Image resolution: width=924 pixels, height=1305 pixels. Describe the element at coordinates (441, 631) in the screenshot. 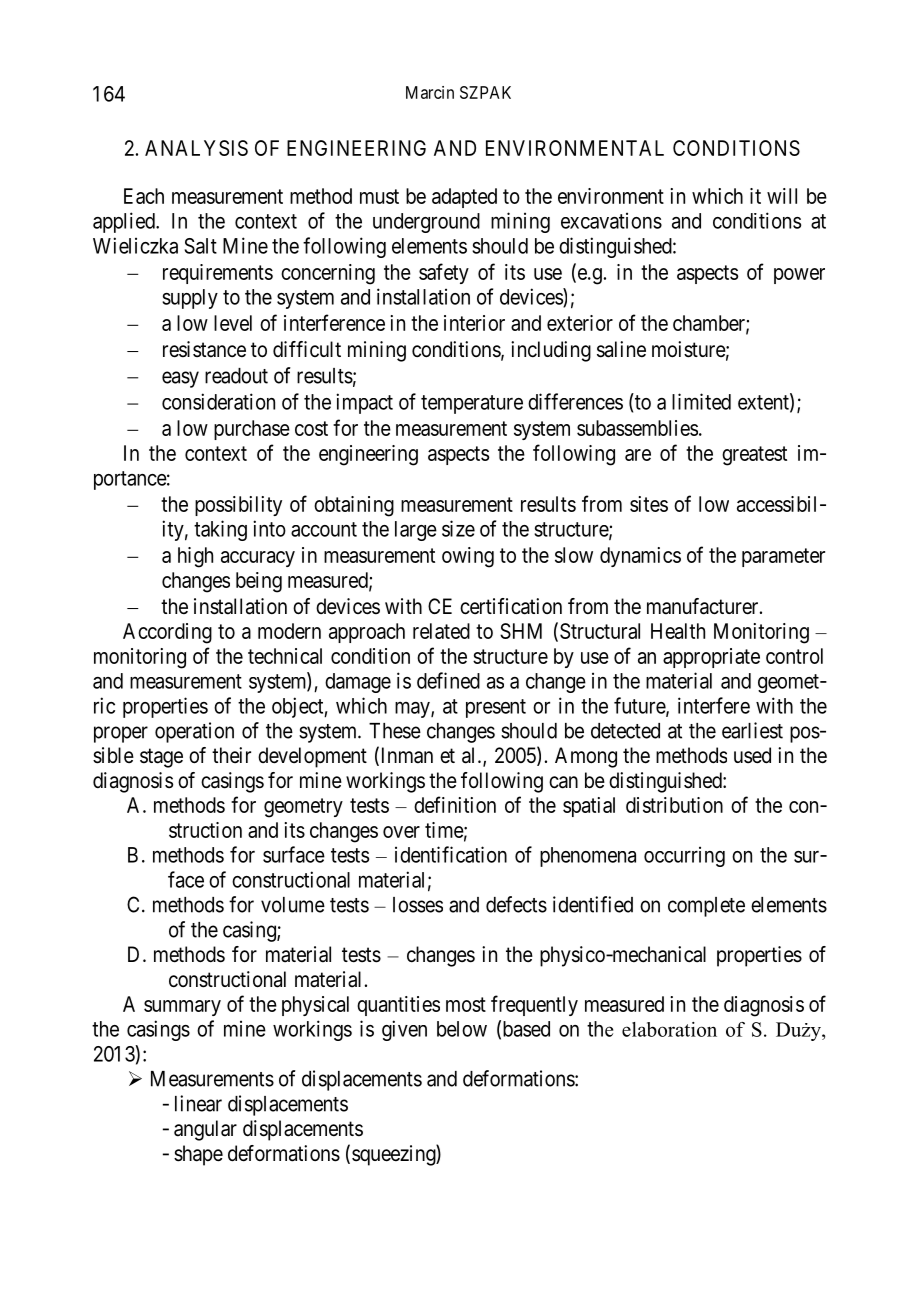

I see `related` at that location.
